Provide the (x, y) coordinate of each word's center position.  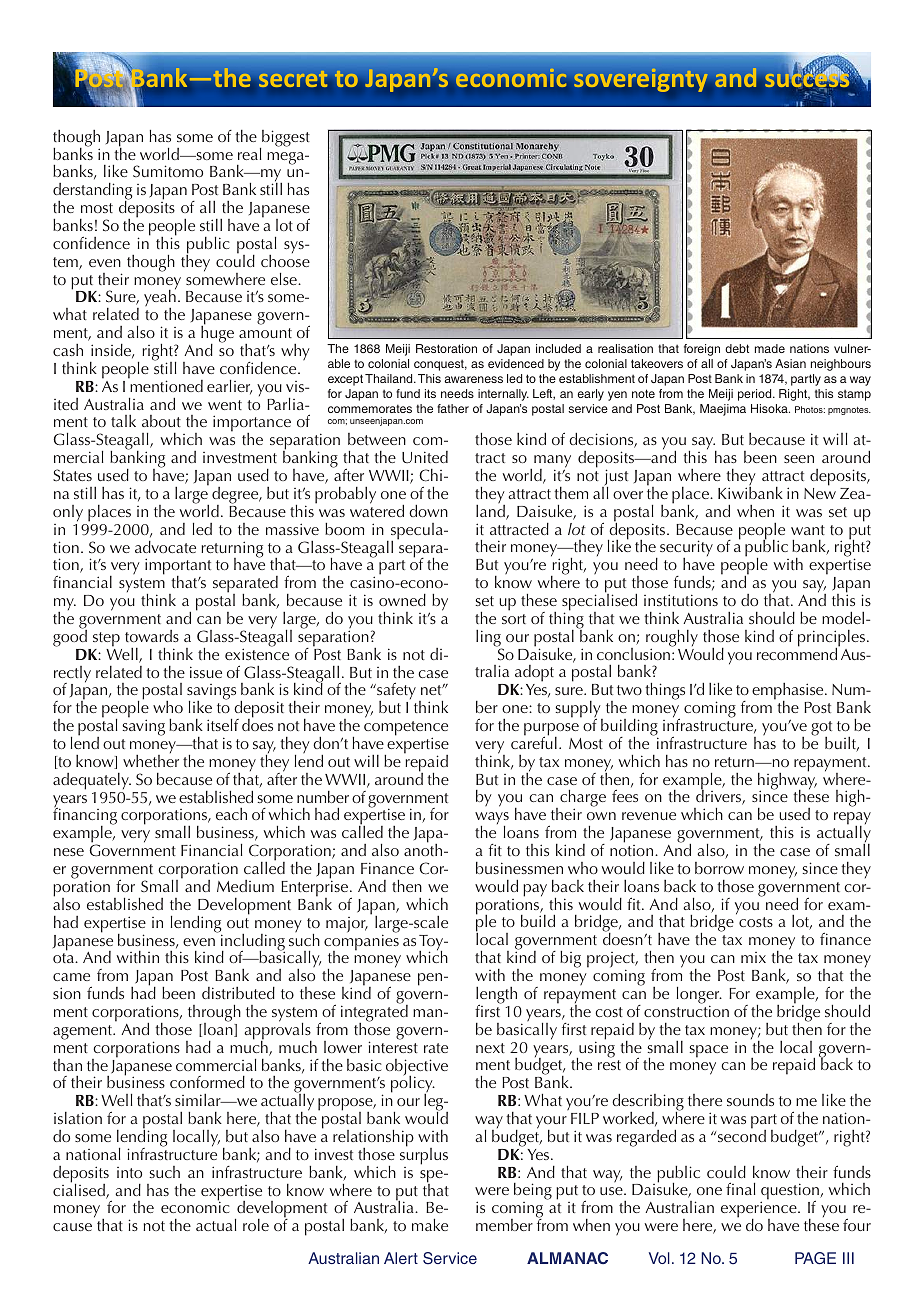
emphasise (789, 693)
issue (206, 672)
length (496, 996)
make (430, 1225)
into (129, 1172)
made (770, 348)
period (756, 395)
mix (753, 957)
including (252, 942)
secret (293, 80)
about (161, 421)
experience (760, 1211)
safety (395, 692)
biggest (285, 139)
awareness (473, 379)
